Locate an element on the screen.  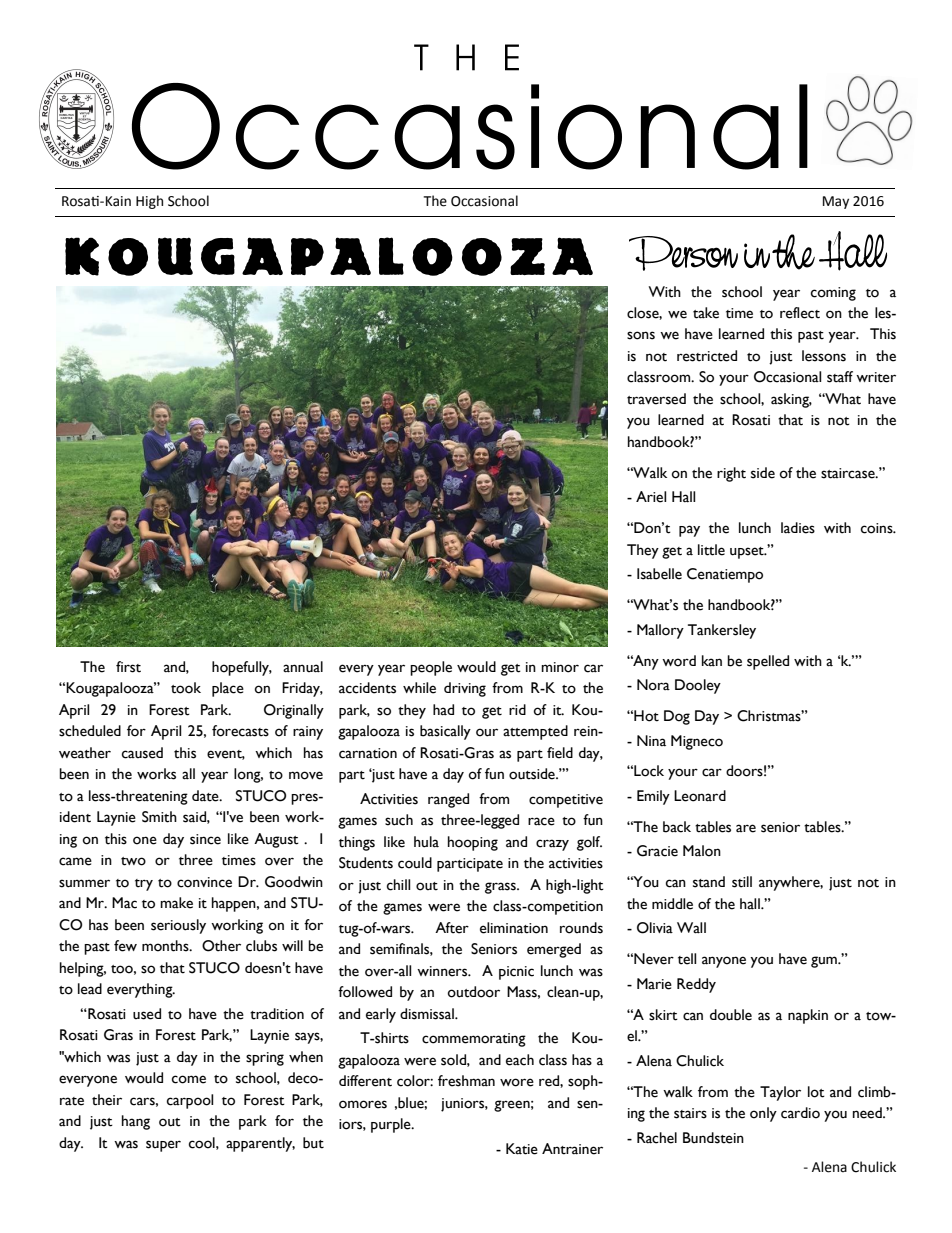
took is located at coordinates (186, 688).
